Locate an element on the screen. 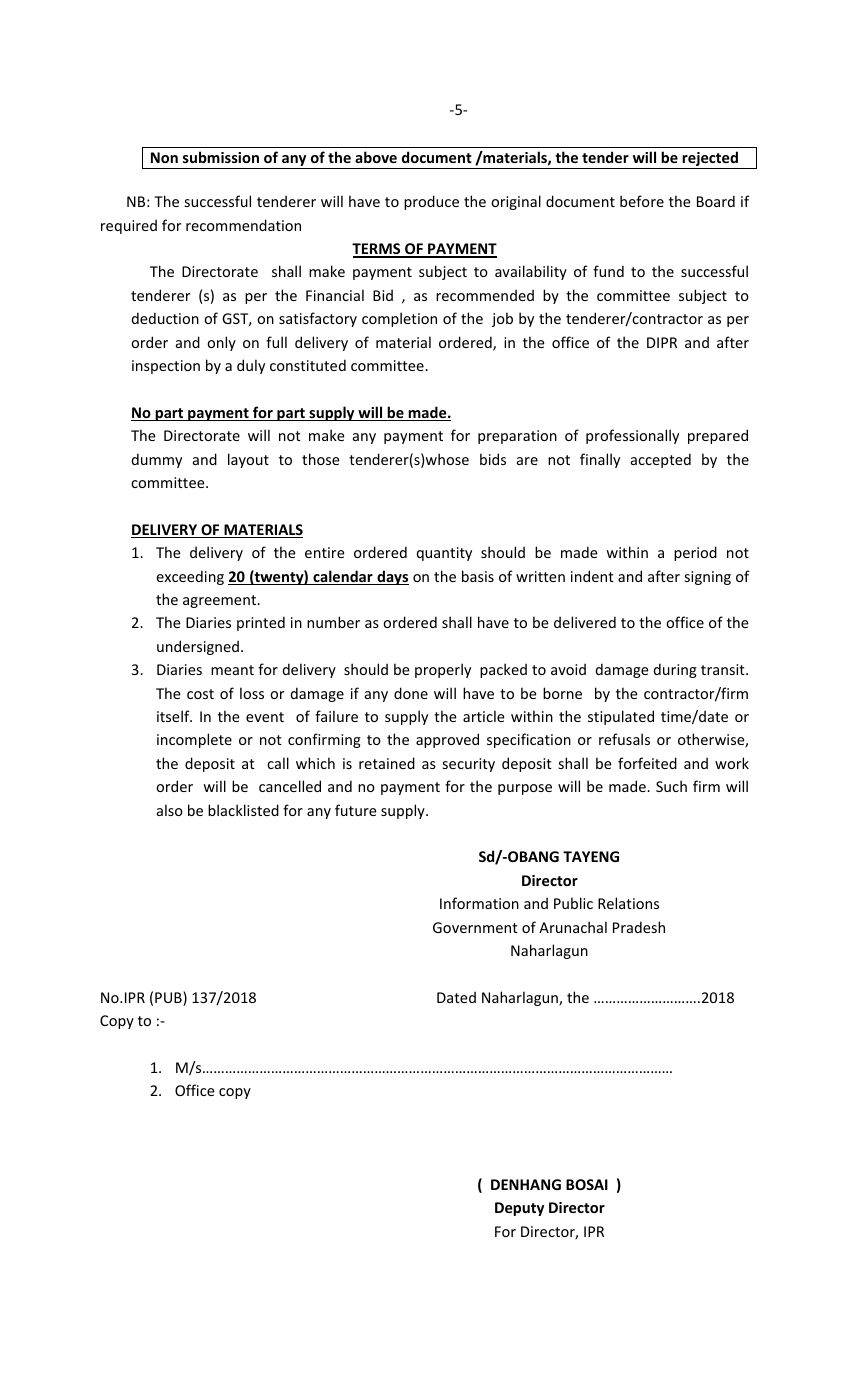 This screenshot has height=1400, width=849. exceeding is located at coordinates (190, 577).
